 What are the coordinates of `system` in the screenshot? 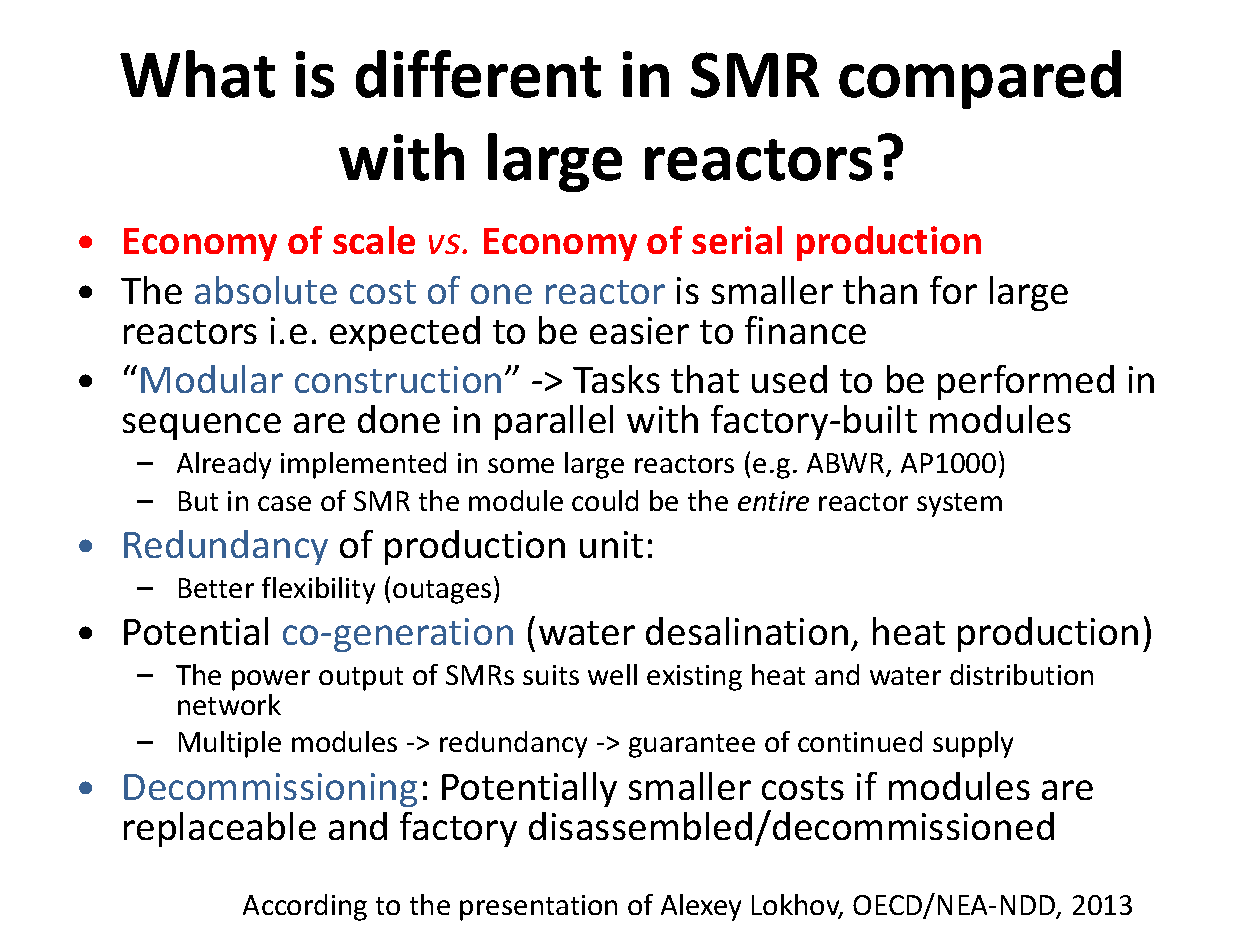 It's located at (959, 505).
